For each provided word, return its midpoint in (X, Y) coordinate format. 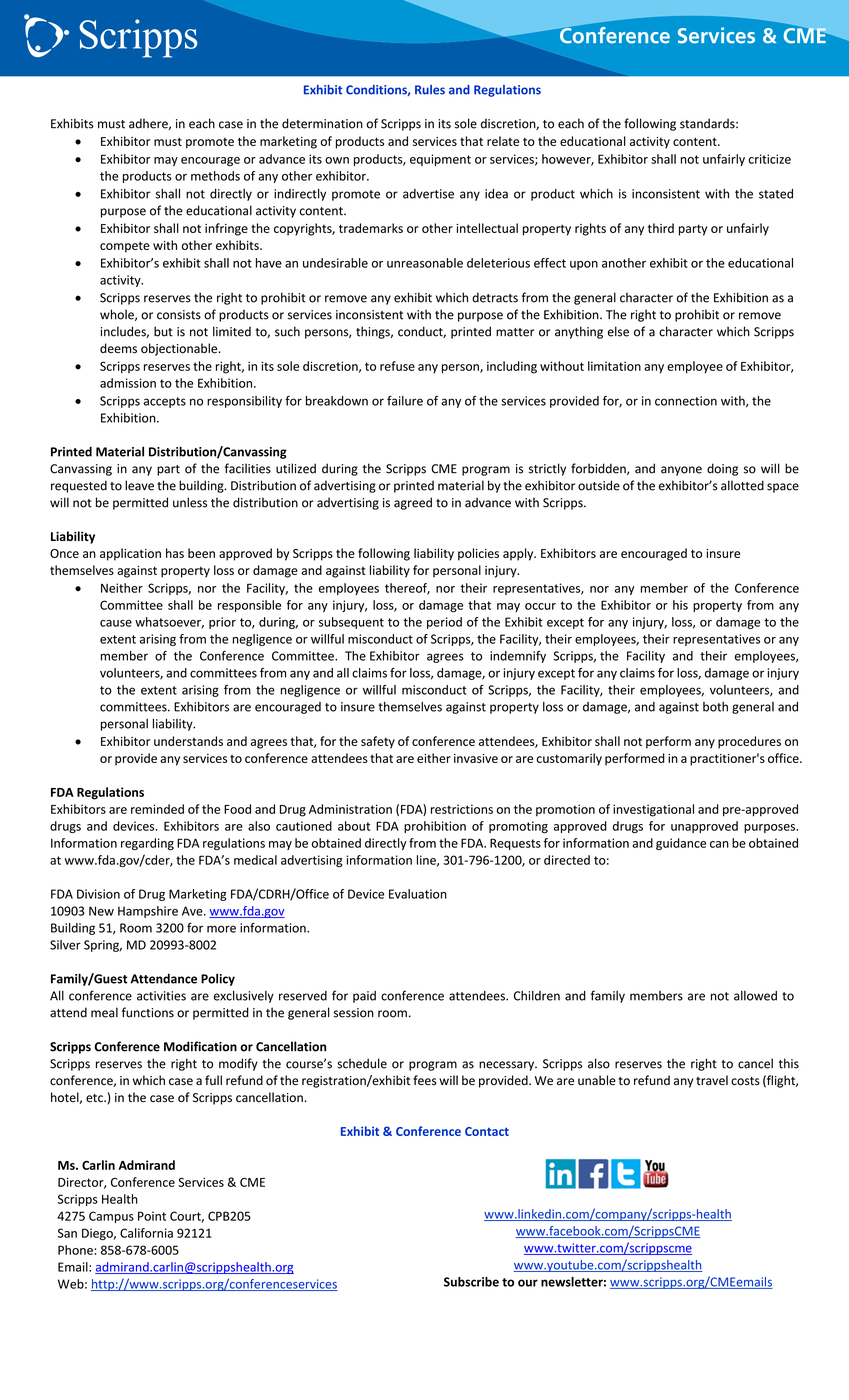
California (146, 1233)
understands (188, 741)
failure (405, 401)
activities (161, 996)
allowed (755, 996)
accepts (165, 402)
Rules (430, 90)
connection (686, 401)
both (715, 707)
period (444, 623)
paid (364, 997)
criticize (770, 159)
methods (215, 176)
